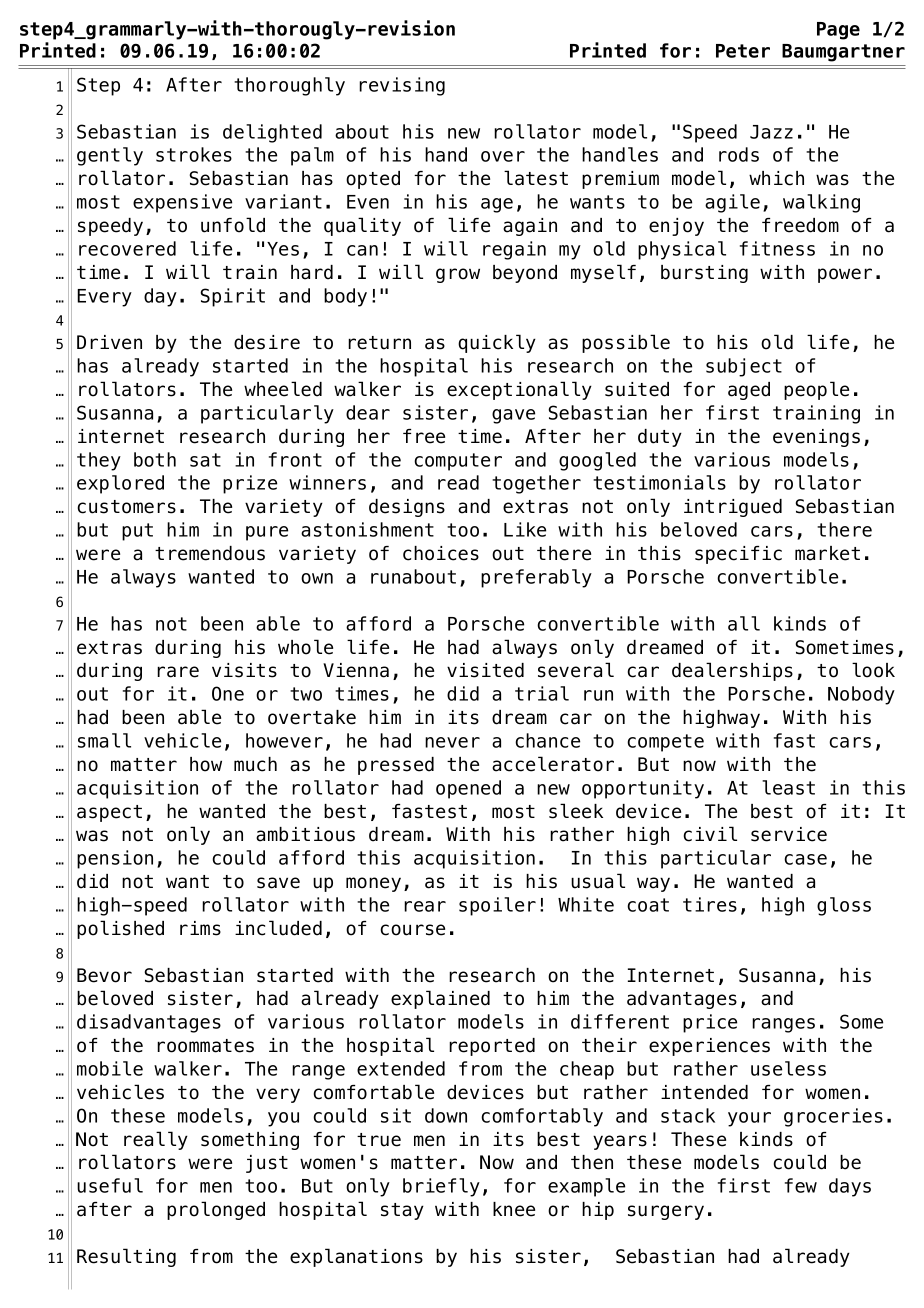 This image has height=1308, width=924. Describe the element at coordinates (789, 834) in the image. I see `service` at that location.
